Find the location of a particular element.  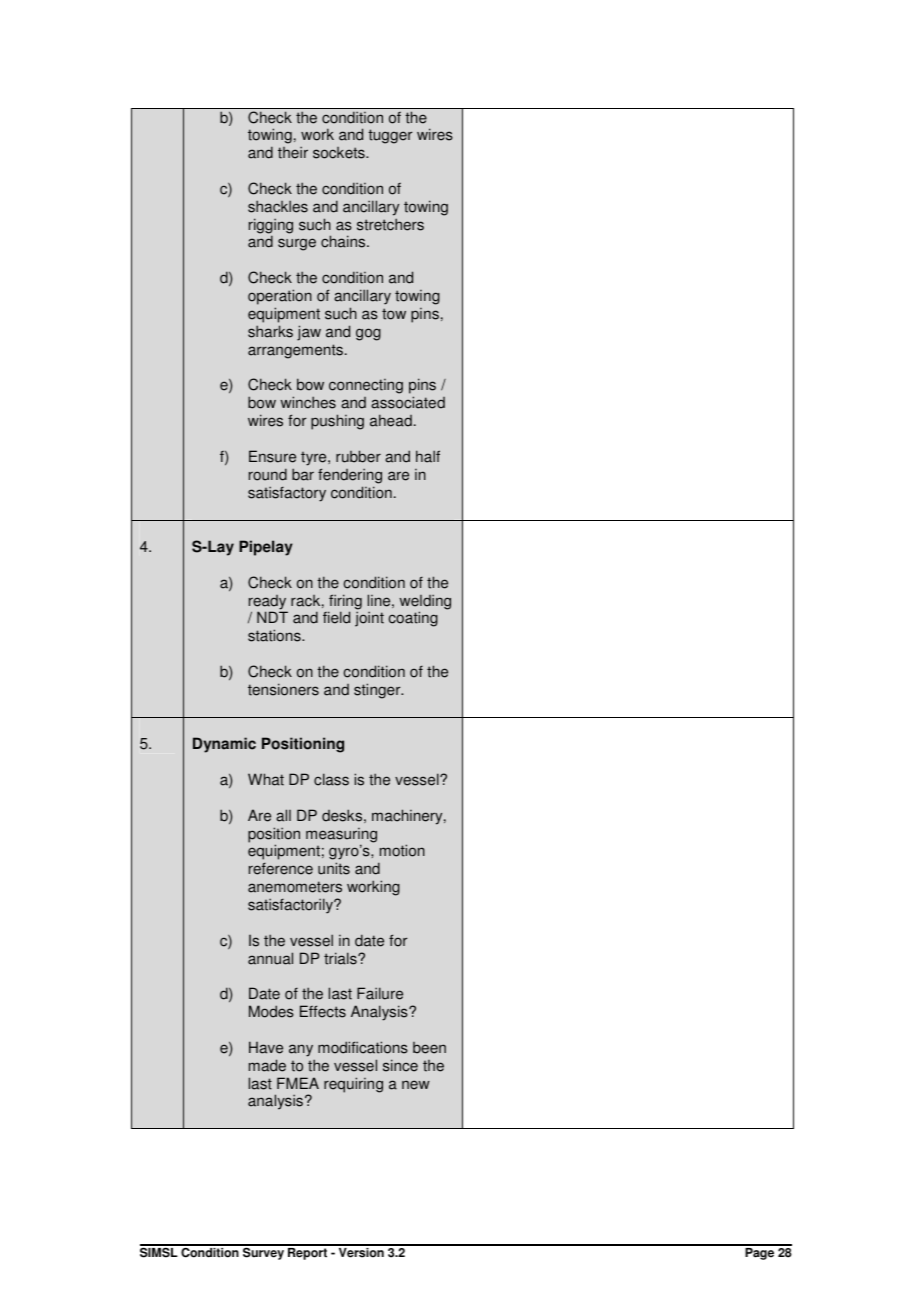

bar is located at coordinates (303, 474).
